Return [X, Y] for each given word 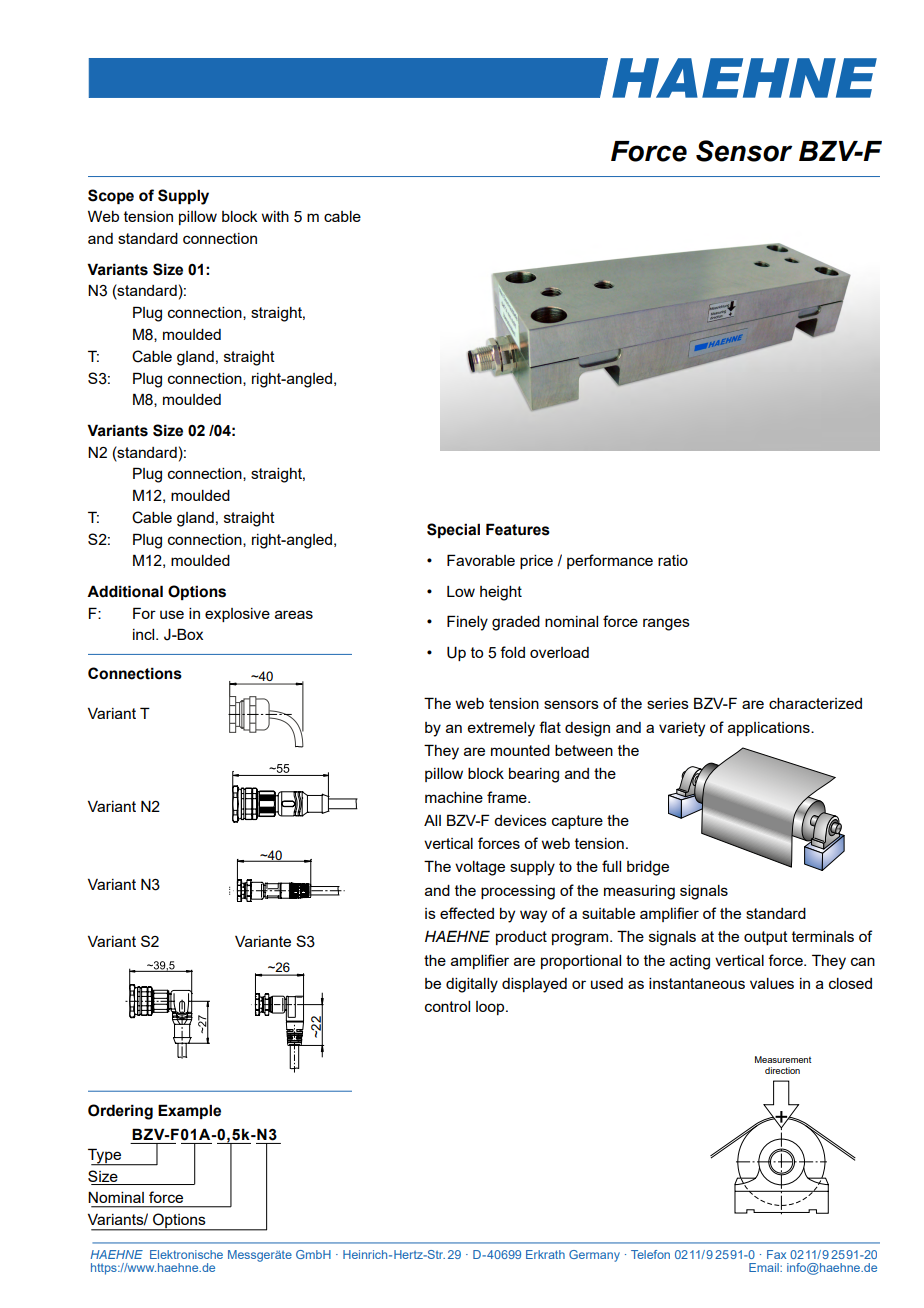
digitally [472, 985]
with [275, 216]
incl [145, 634]
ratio [673, 560]
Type [105, 1157]
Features [518, 529]
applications [770, 729]
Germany [594, 1256]
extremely [501, 729]
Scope [111, 196]
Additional [125, 591]
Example [189, 1111]
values [772, 983]
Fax [776, 1254]
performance [610, 561]
